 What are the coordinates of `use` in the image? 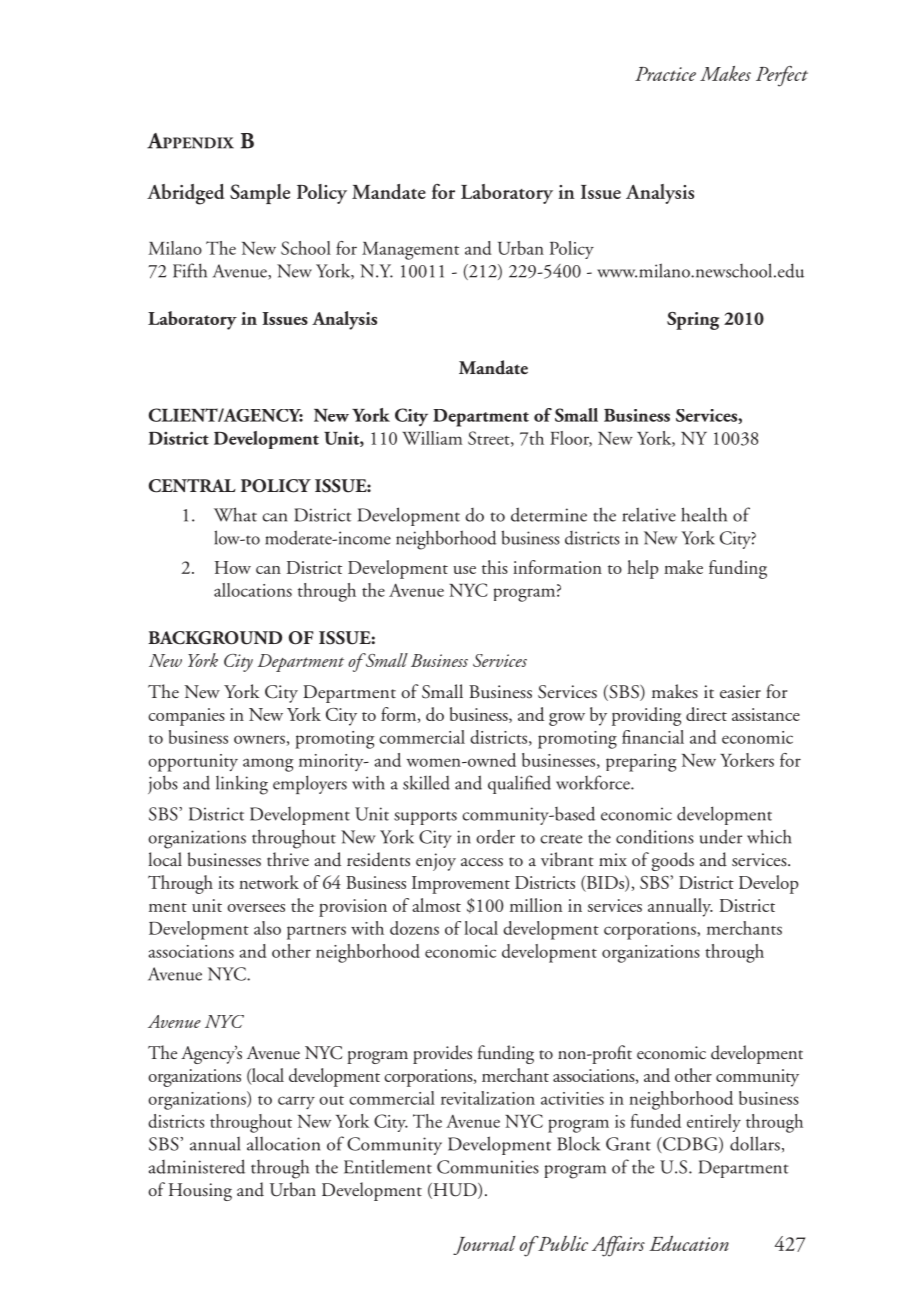 It's located at (464, 570).
